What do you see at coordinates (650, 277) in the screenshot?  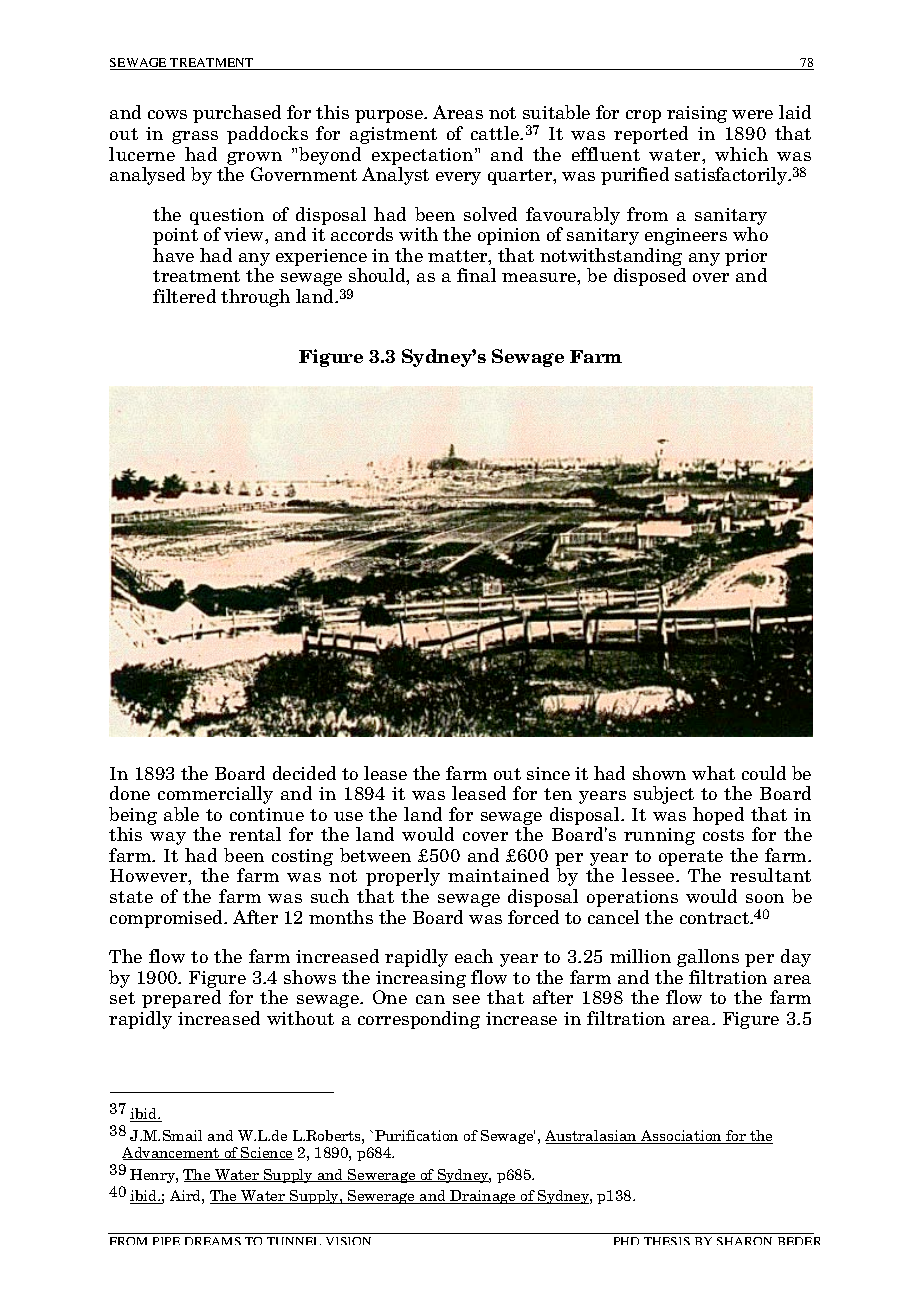 I see `disposed` at bounding box center [650, 277].
